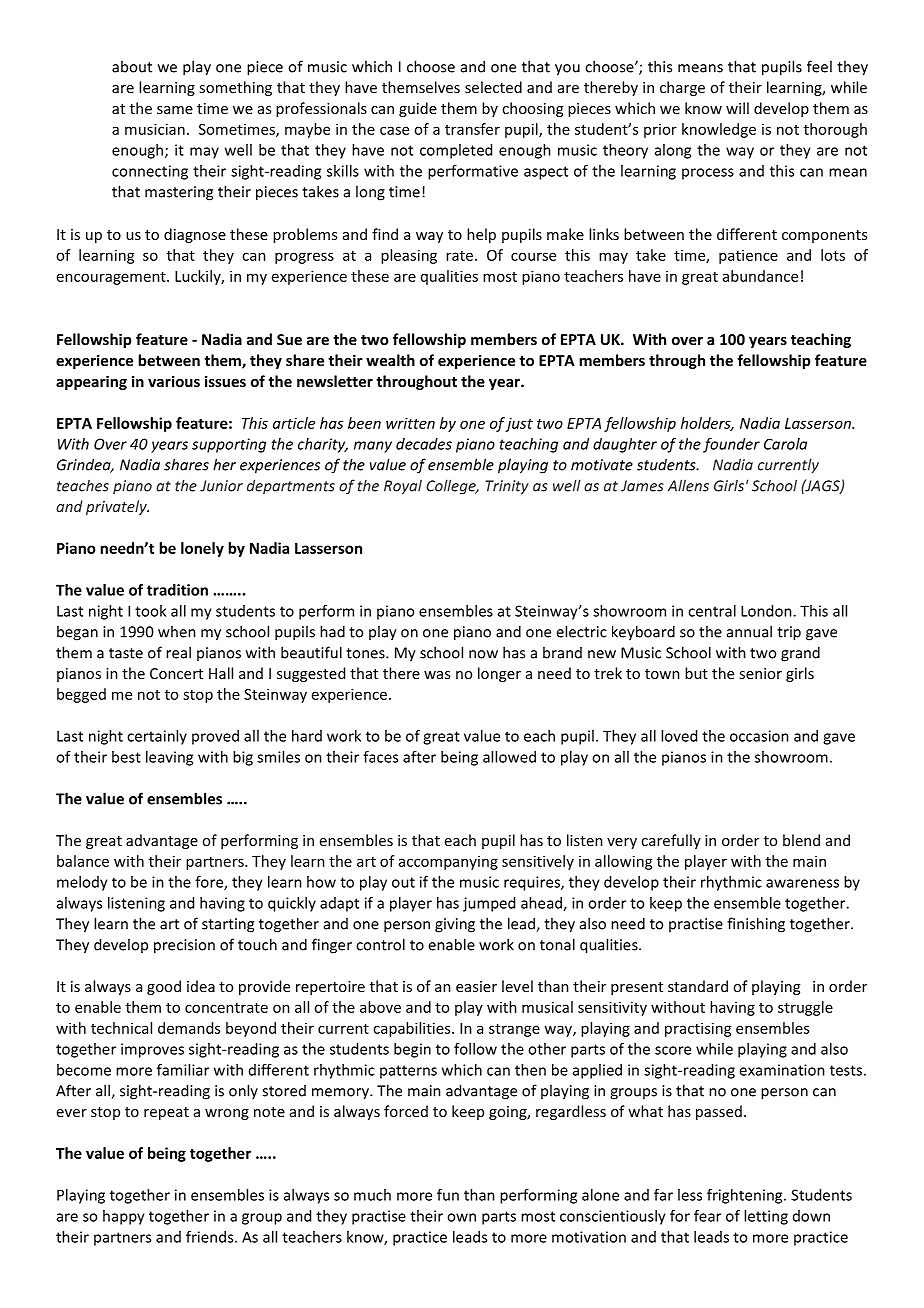  What do you see at coordinates (737, 108) in the image?
I see `will` at bounding box center [737, 108].
